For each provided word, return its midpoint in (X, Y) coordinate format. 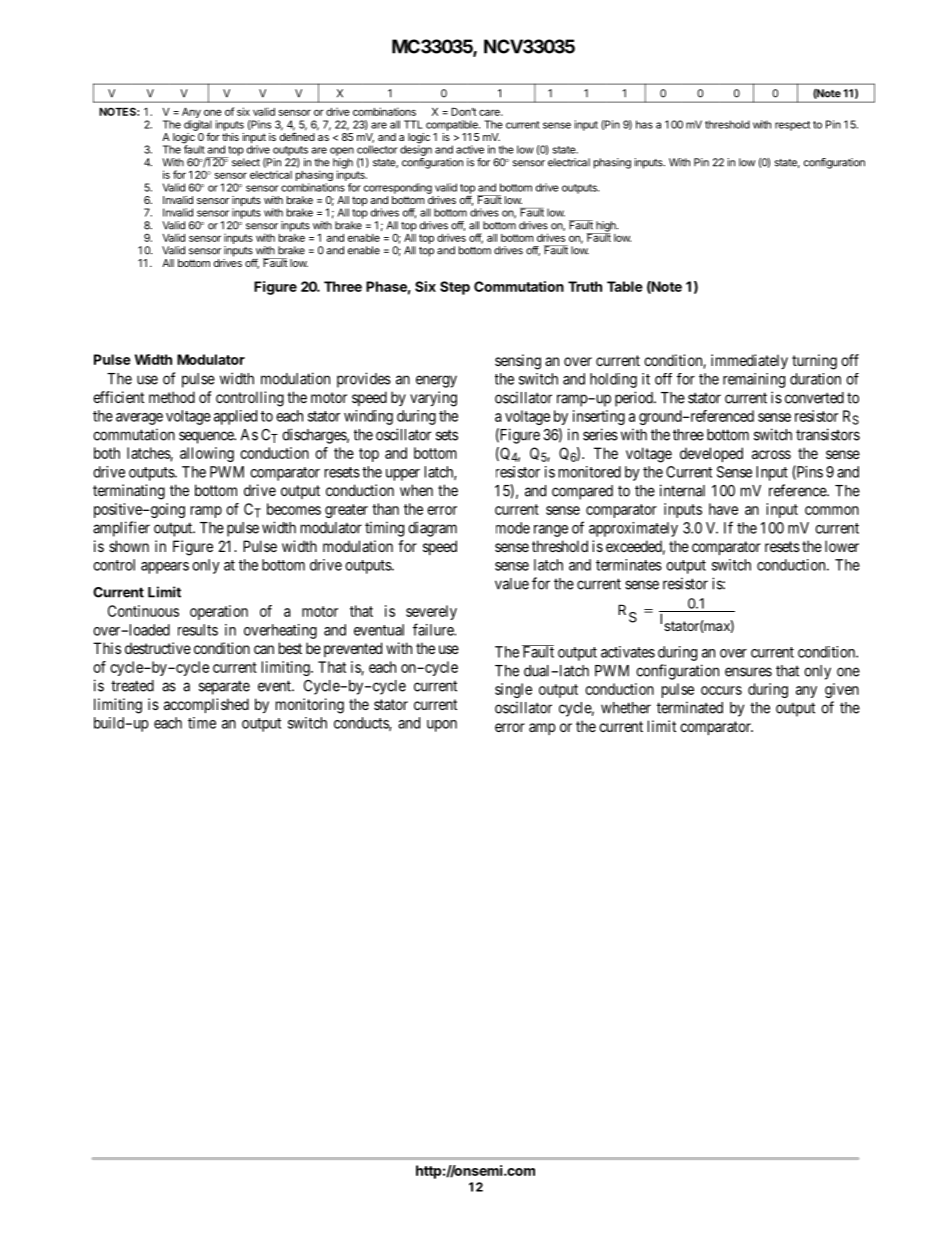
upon (442, 726)
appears (165, 568)
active (470, 149)
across (771, 454)
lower (842, 546)
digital (198, 126)
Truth (585, 286)
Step (455, 288)
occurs (721, 690)
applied (235, 417)
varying (433, 399)
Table (625, 286)
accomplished (206, 705)
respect (792, 126)
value (512, 584)
